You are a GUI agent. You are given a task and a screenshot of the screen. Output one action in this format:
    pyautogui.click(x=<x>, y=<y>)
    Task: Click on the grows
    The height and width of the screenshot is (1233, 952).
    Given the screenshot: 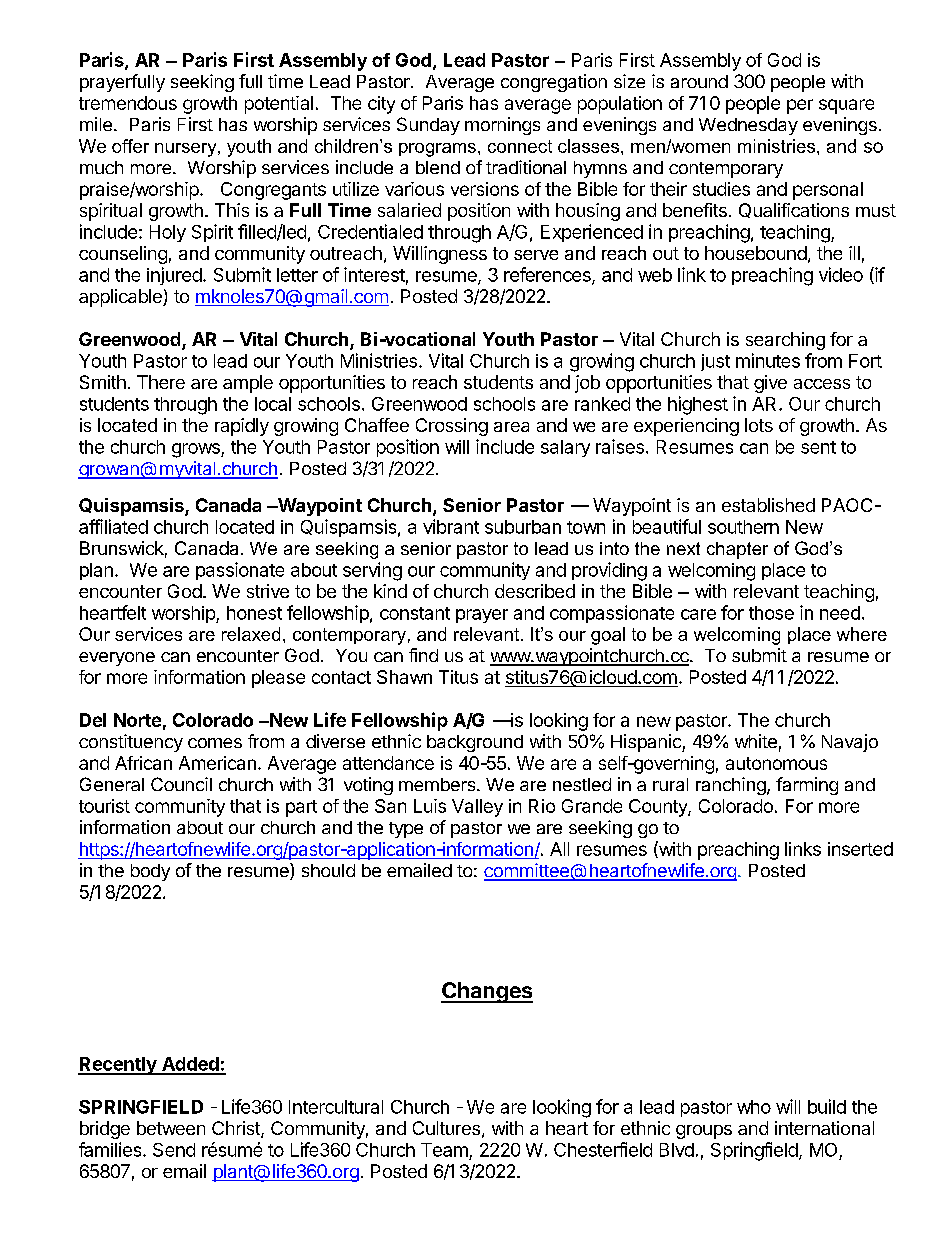 What is the action you would take?
    pyautogui.click(x=197, y=450)
